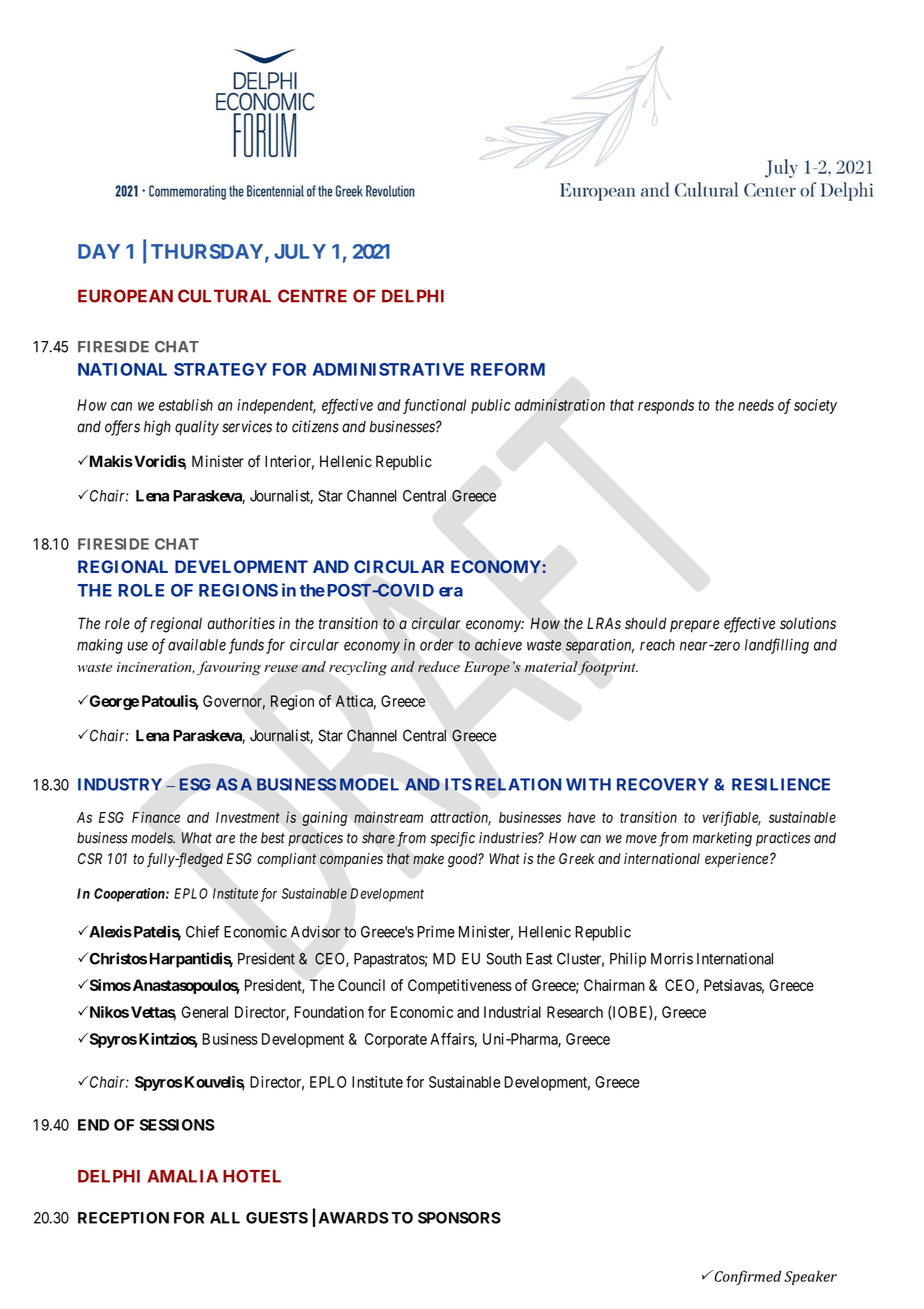  What do you see at coordinates (157, 428) in the image?
I see `high` at bounding box center [157, 428].
